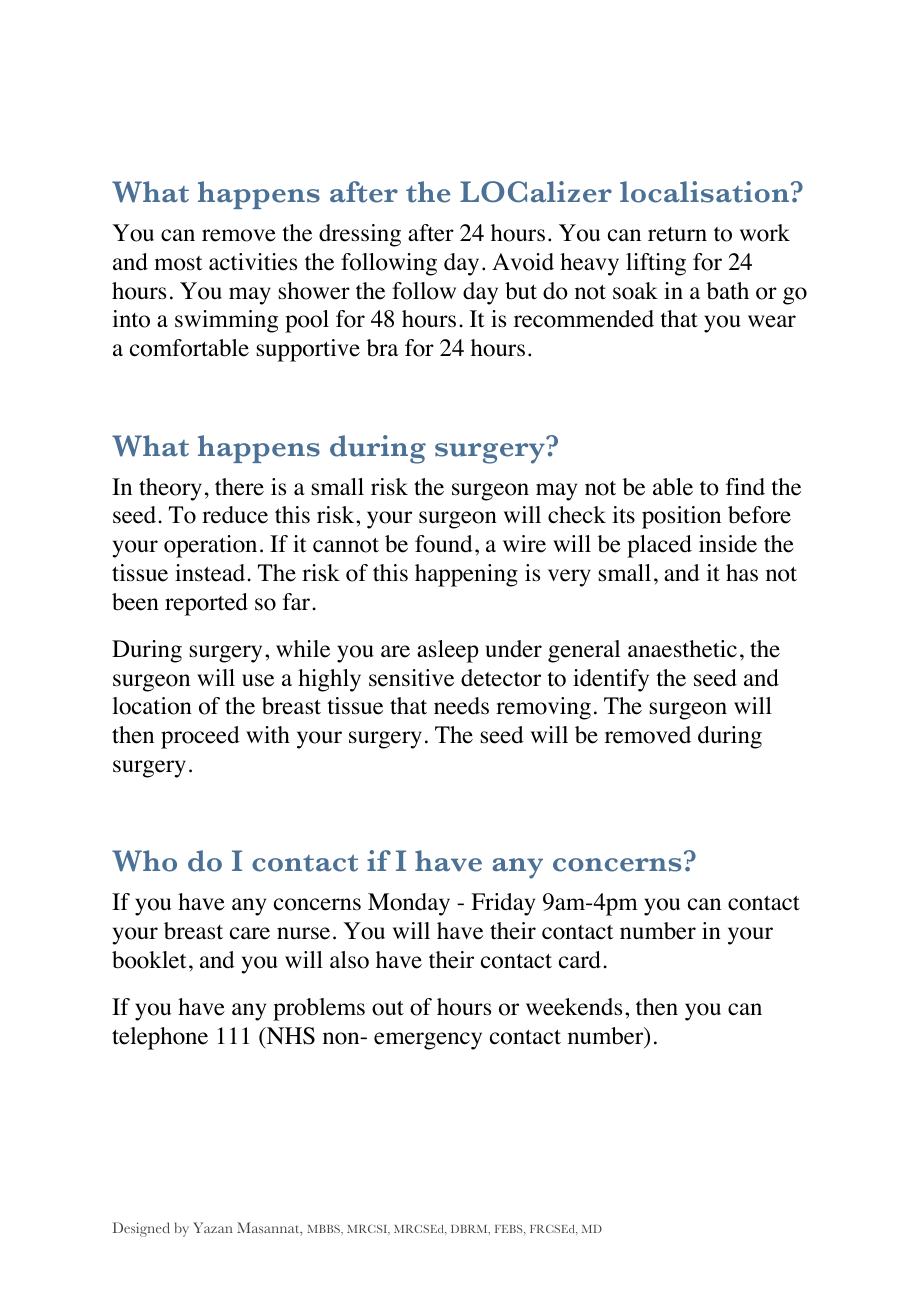 This screenshot has width=924, height=1308. Describe the element at coordinates (510, 1230) in the screenshot. I see `FEBS` at that location.
